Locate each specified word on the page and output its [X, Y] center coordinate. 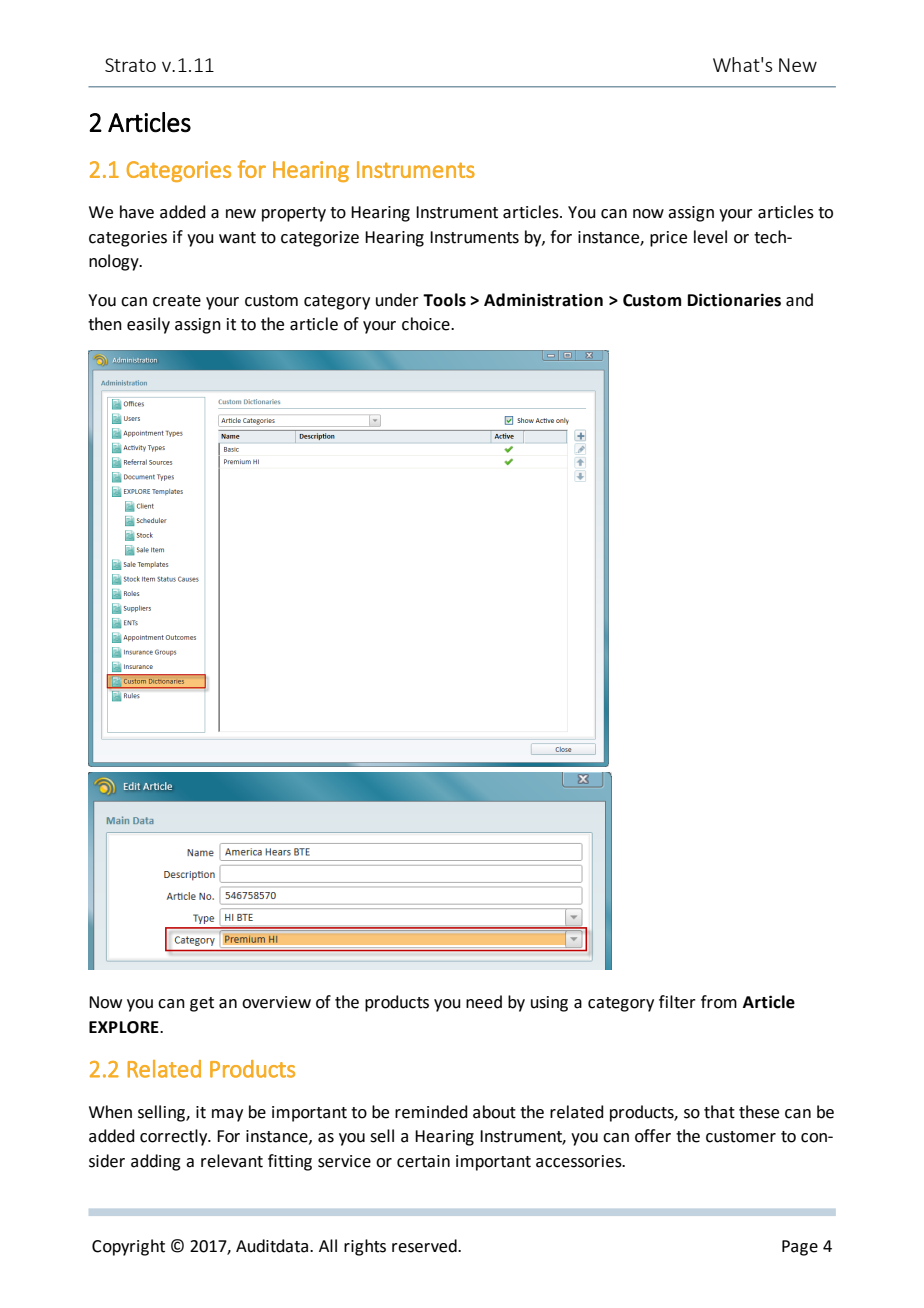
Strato [130, 65]
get [202, 1004]
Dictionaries [734, 300]
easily [148, 325]
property [294, 214]
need [484, 1002]
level [710, 237]
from [719, 1002]
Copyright [128, 1247]
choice [427, 324]
